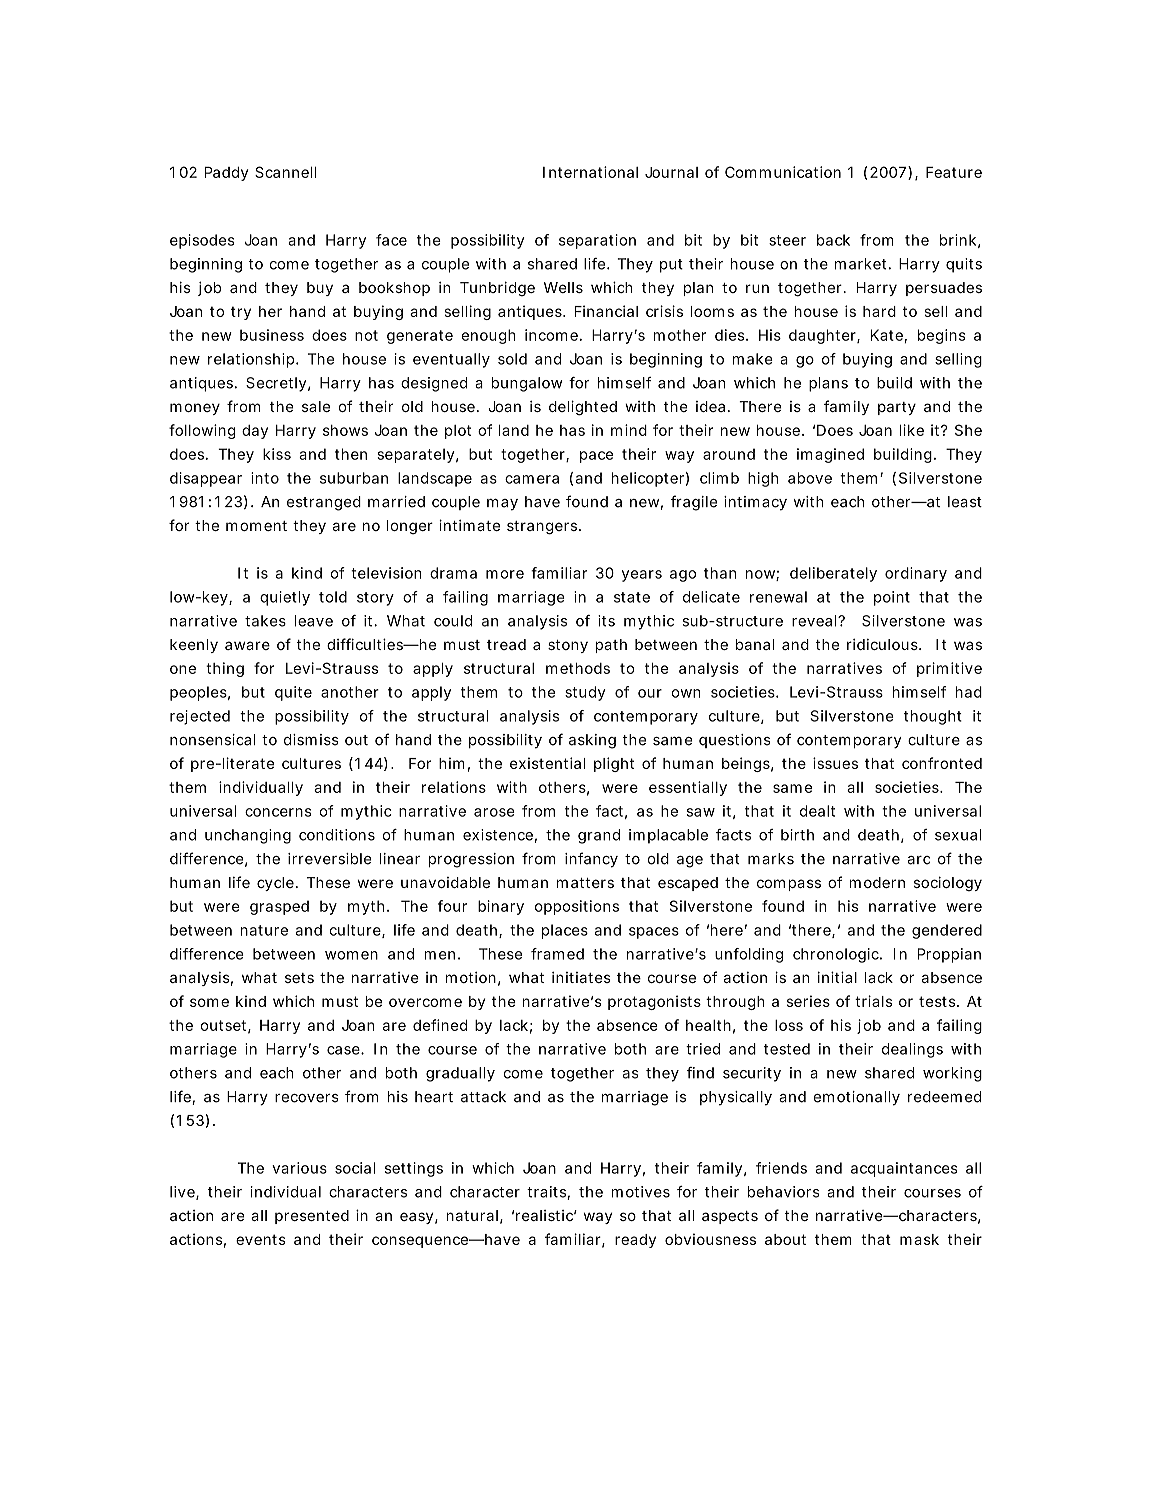 This document has height=1491, width=1152. What do you see at coordinates (583, 408) in the document?
I see `delighted` at bounding box center [583, 408].
